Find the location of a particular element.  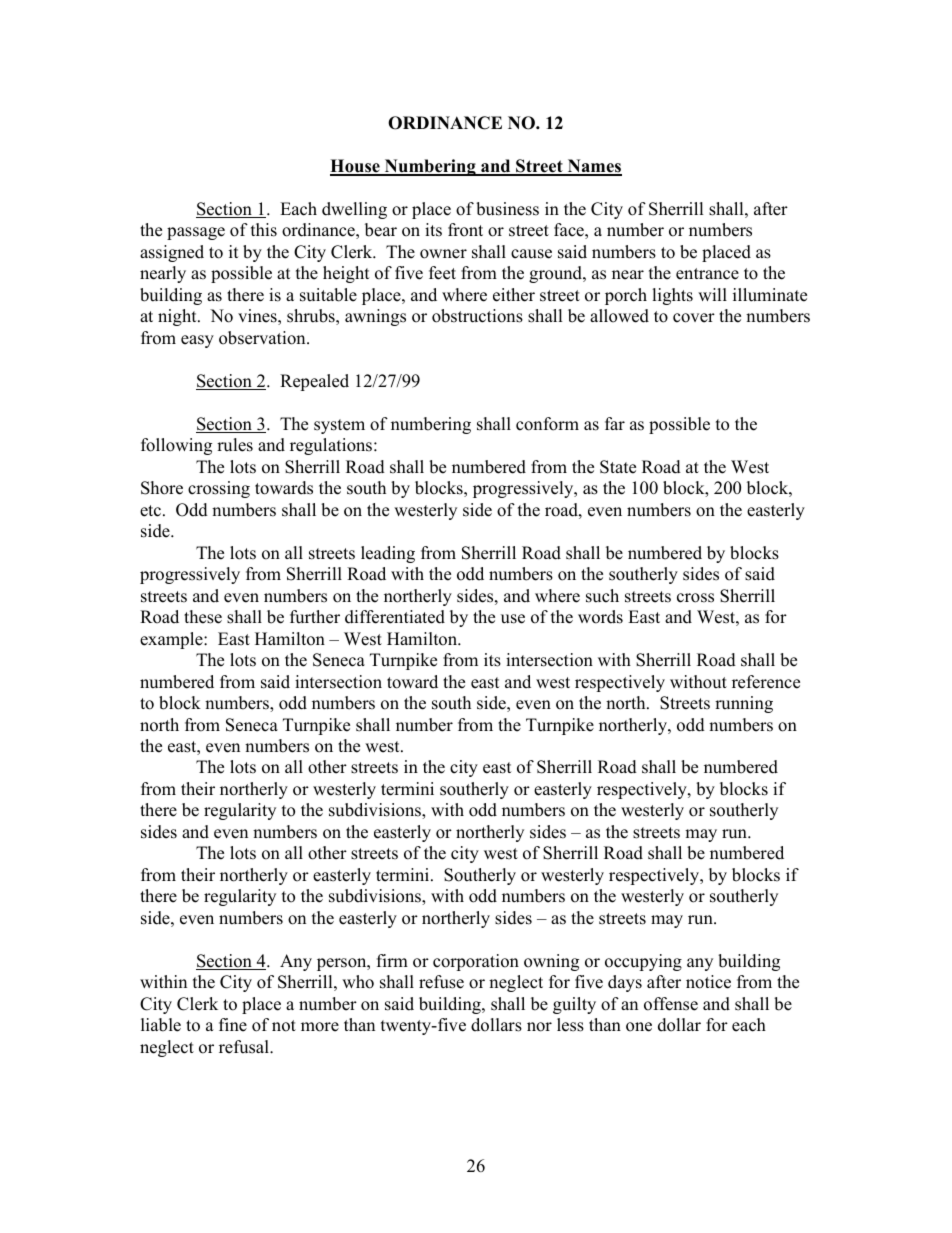

these is located at coordinates (203, 617).
